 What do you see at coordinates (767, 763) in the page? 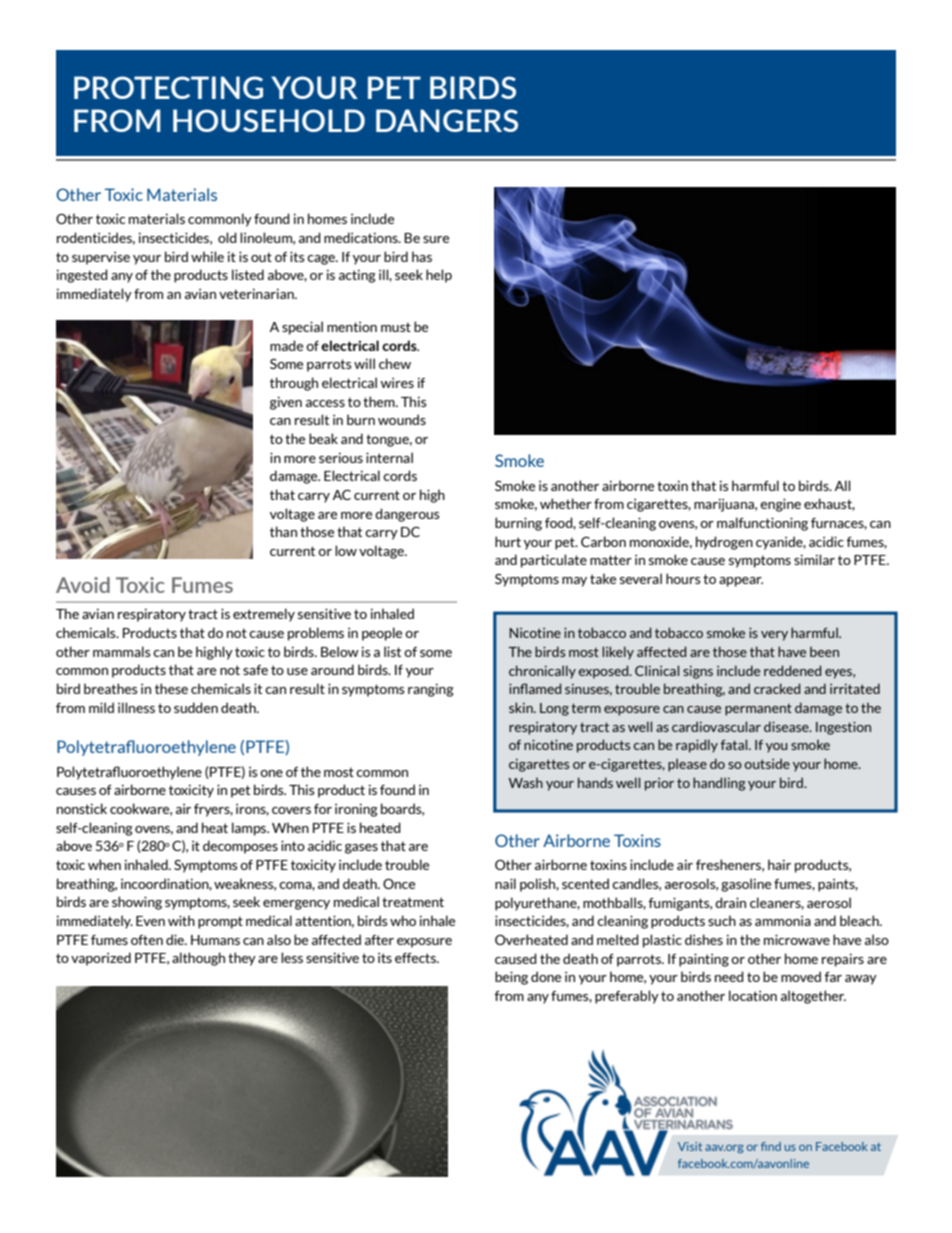
I see `outside` at bounding box center [767, 763].
